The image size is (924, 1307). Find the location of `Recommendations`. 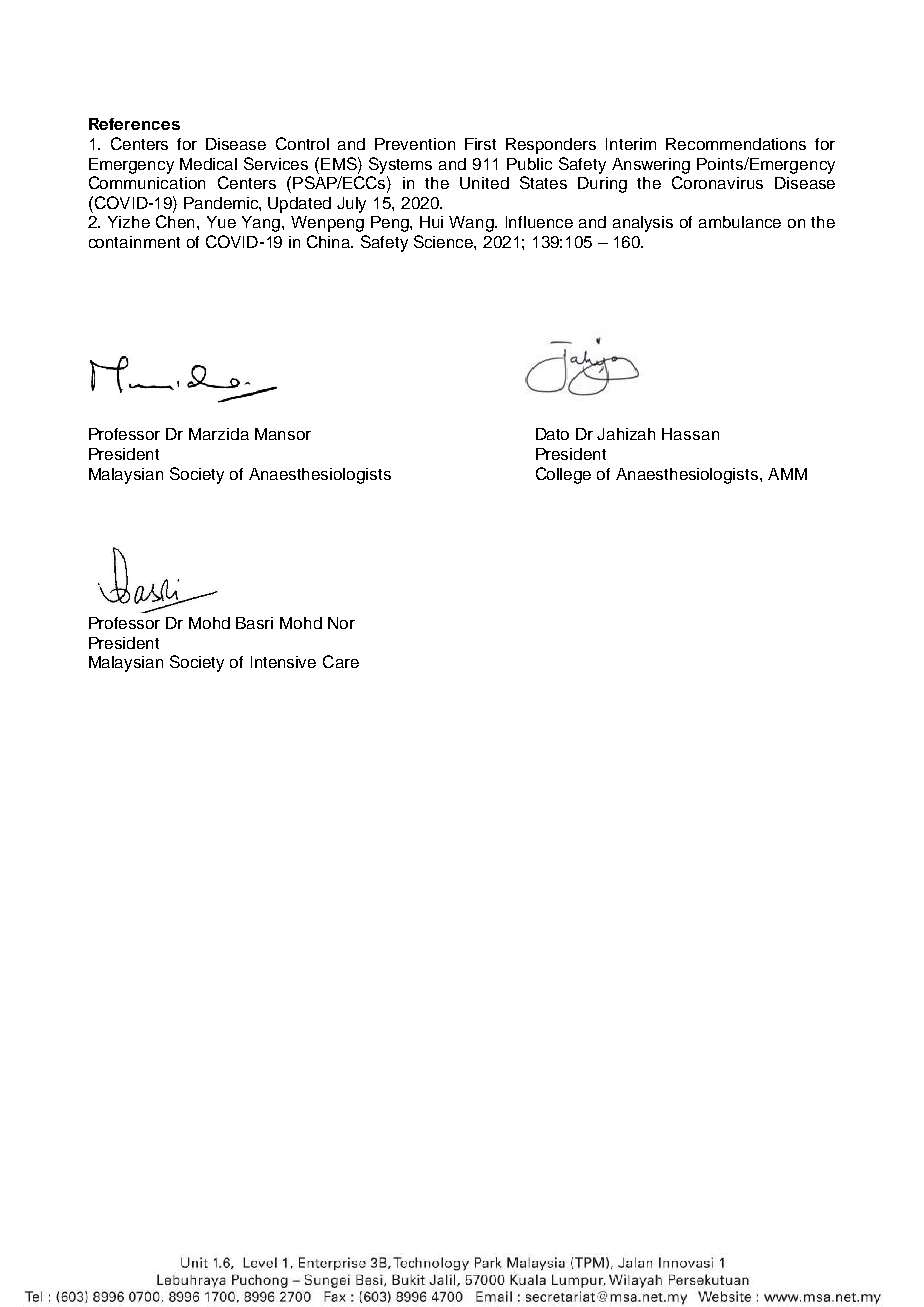

Recommendations is located at coordinates (736, 144).
